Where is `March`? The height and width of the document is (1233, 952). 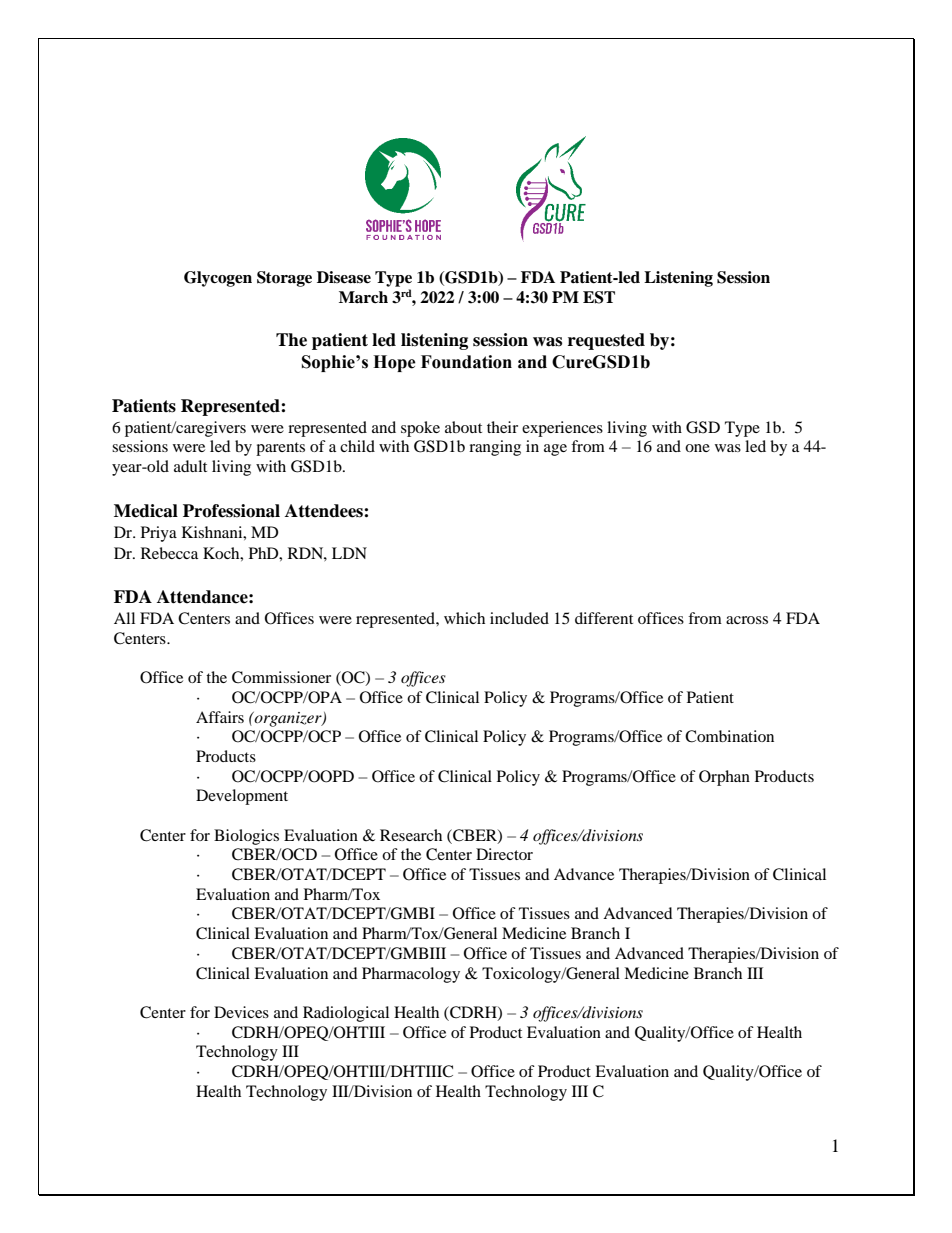 March is located at coordinates (363, 297).
